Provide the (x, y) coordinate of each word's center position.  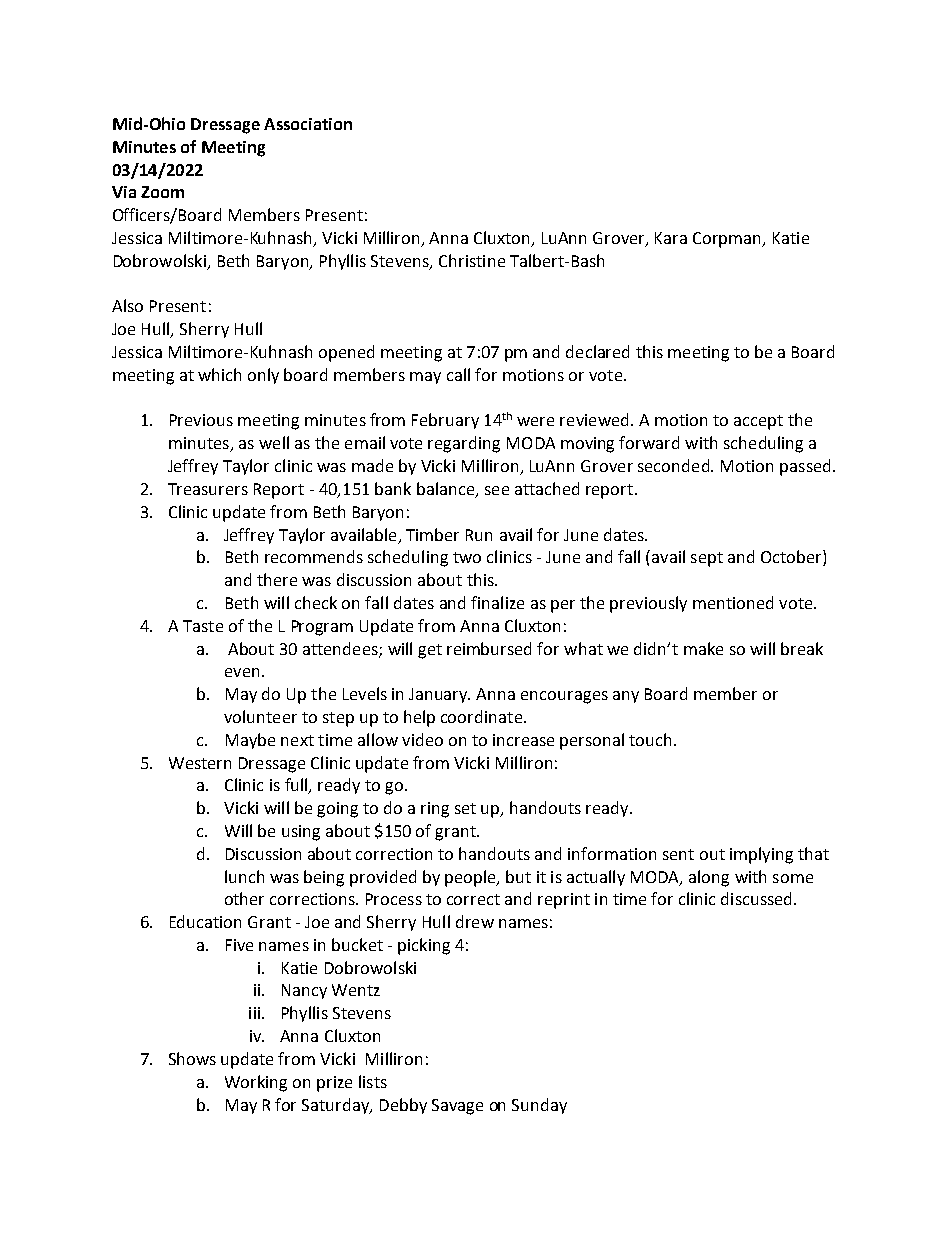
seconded (673, 465)
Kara (671, 238)
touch (652, 739)
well (274, 442)
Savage (457, 1107)
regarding (464, 444)
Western (200, 763)
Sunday (539, 1106)
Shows (192, 1058)
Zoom (162, 192)
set (465, 808)
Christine (472, 260)
